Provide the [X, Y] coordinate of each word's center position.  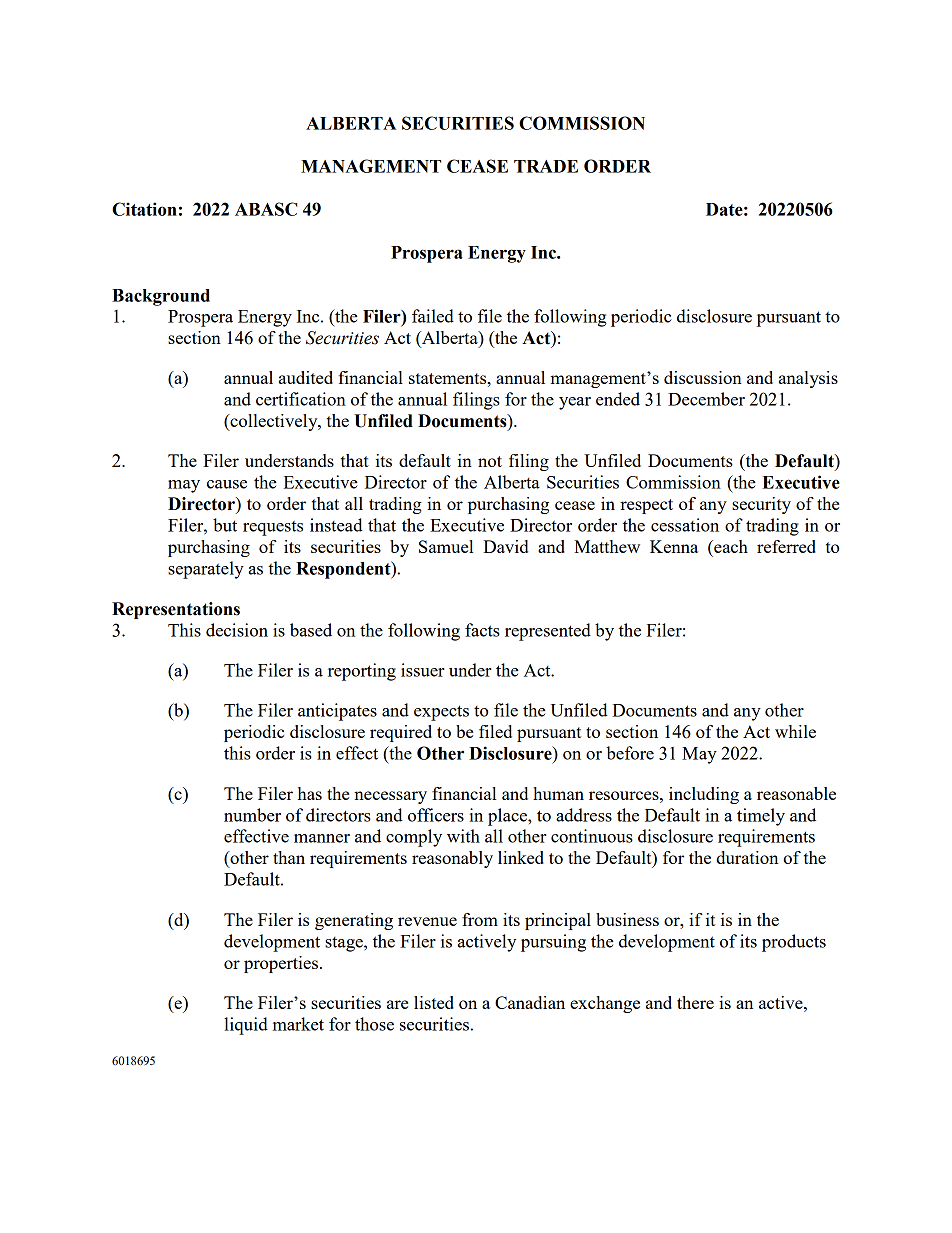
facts [482, 630]
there [695, 1002]
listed [434, 1002]
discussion [703, 377]
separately [206, 570]
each [730, 546]
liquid [246, 1026]
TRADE [546, 166]
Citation [144, 209]
